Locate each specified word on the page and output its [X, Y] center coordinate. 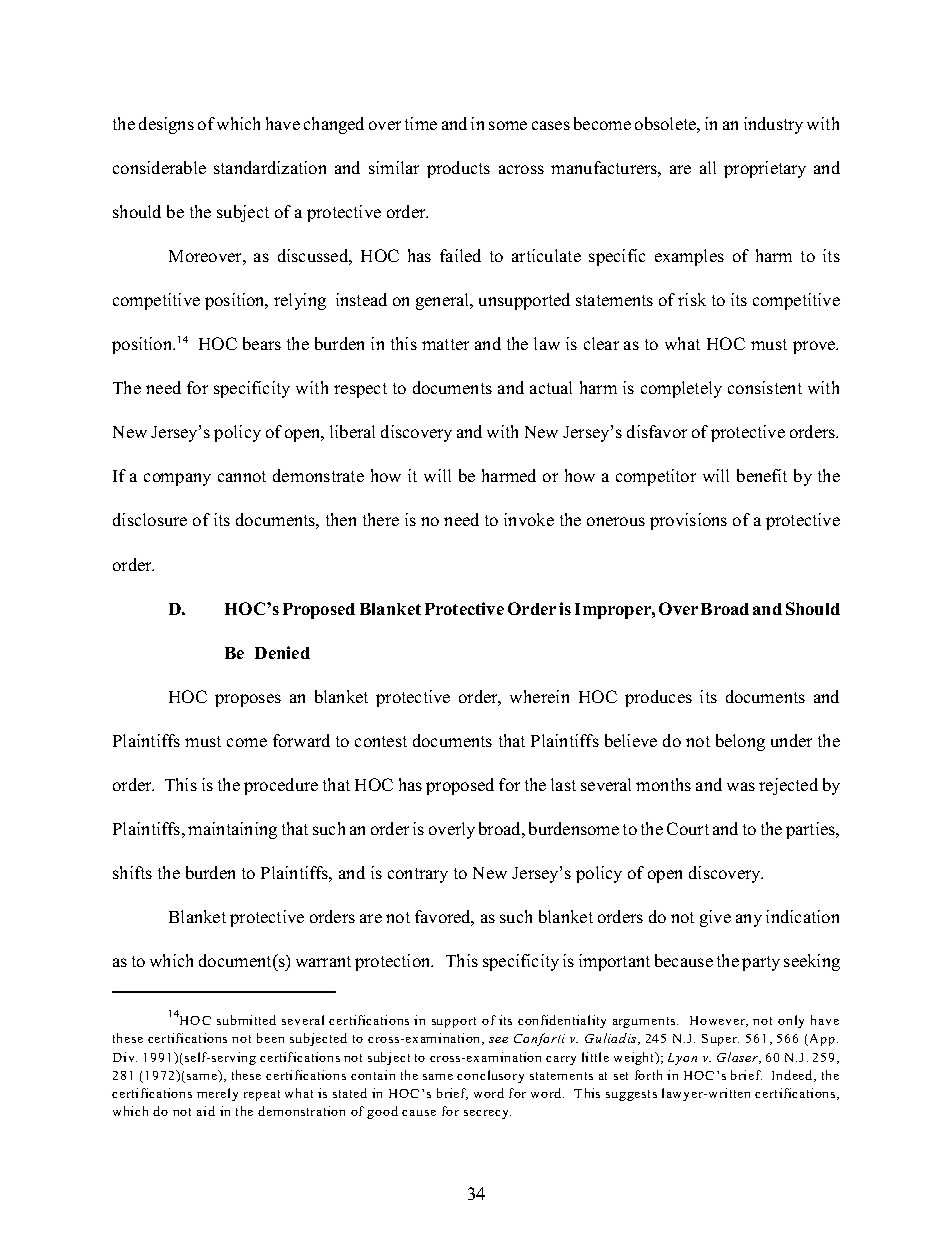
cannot [242, 476]
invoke [529, 519]
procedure [281, 786]
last [563, 784]
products [458, 169]
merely [217, 1094]
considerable [159, 167]
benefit [762, 475]
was [741, 786]
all [708, 167]
